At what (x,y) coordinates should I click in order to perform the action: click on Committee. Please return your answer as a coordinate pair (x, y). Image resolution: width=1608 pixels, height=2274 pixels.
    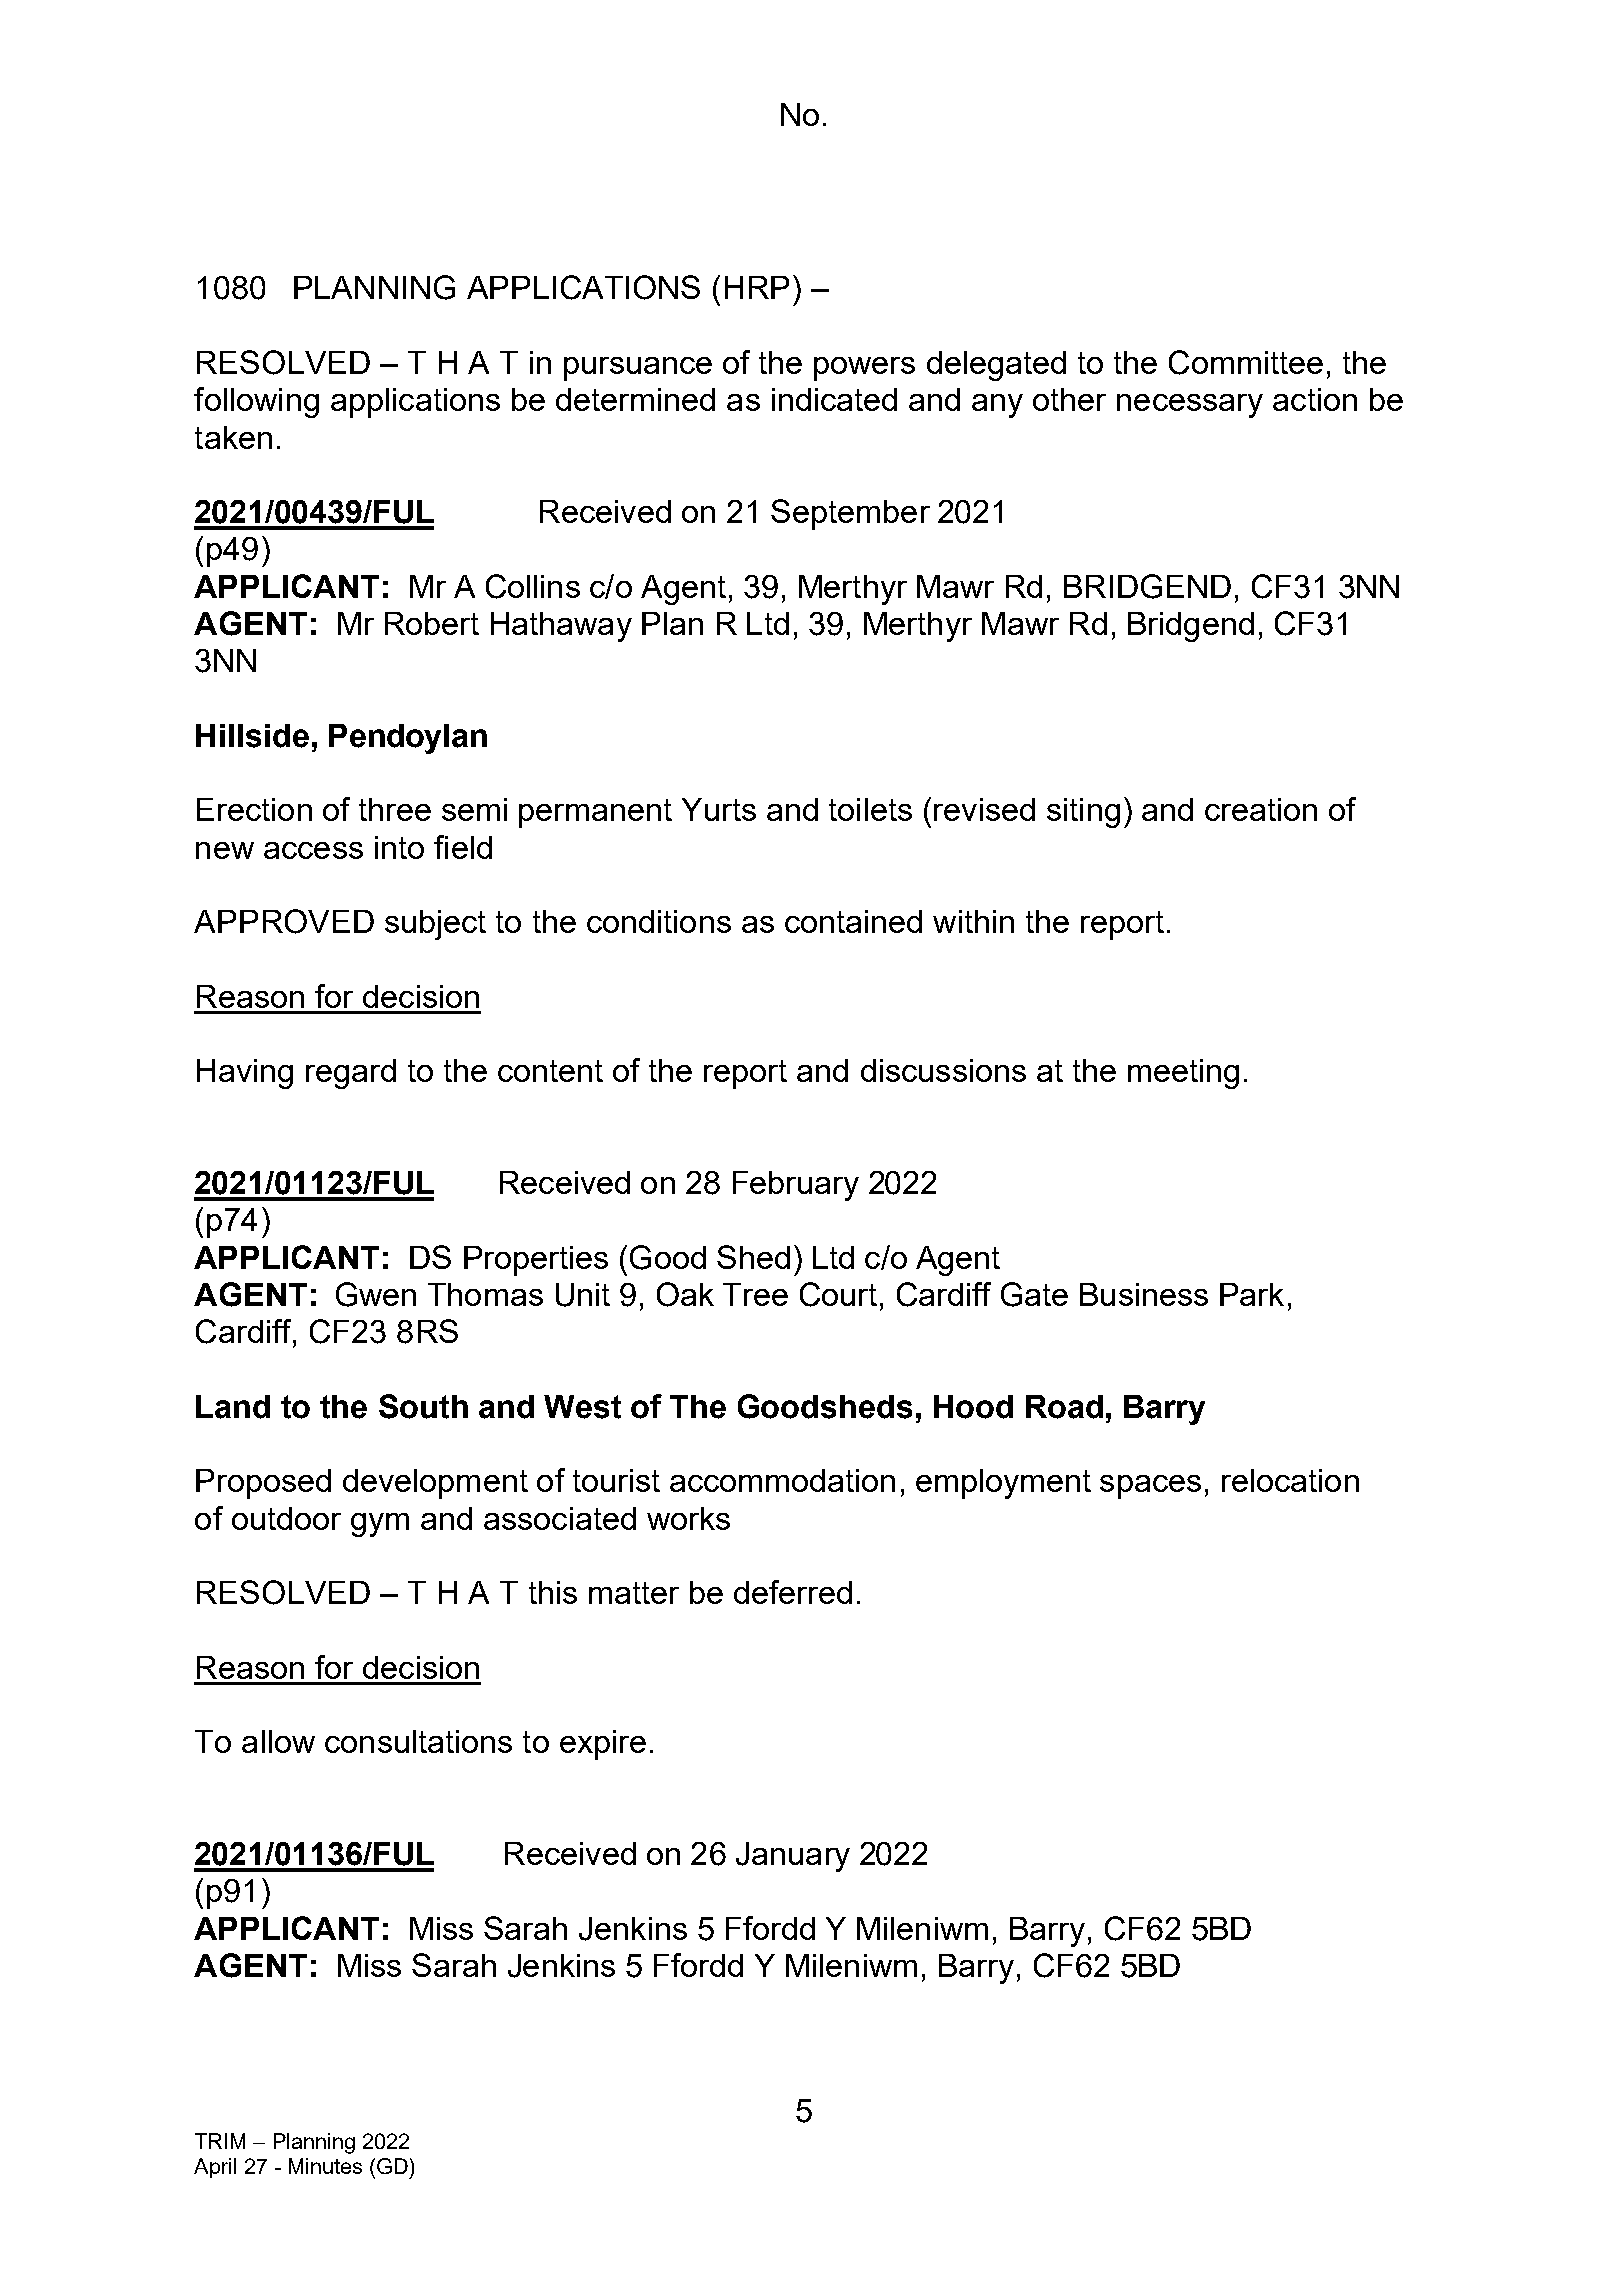
    Looking at the image, I should click on (1246, 362).
